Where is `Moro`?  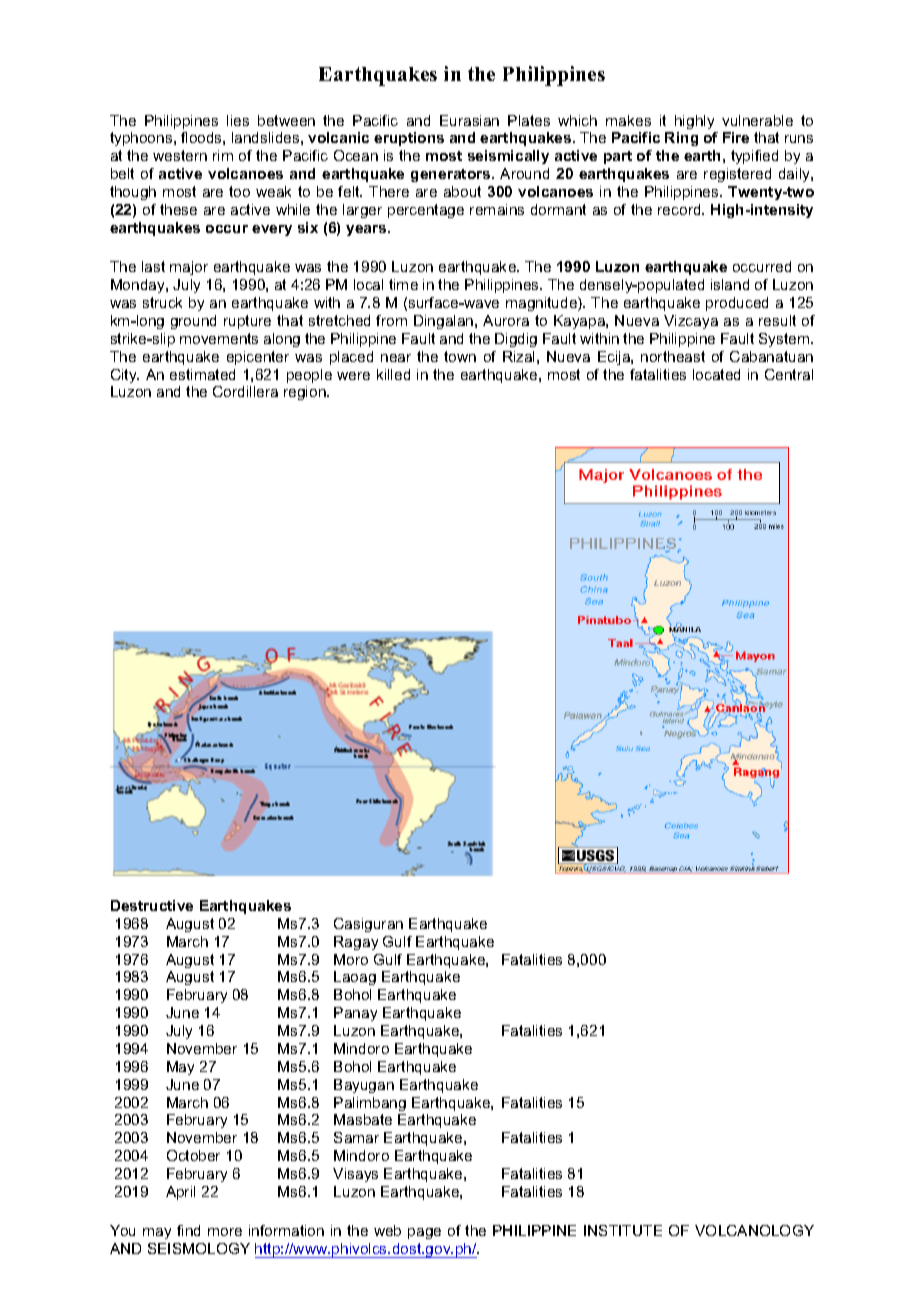
Moro is located at coordinates (351, 959).
